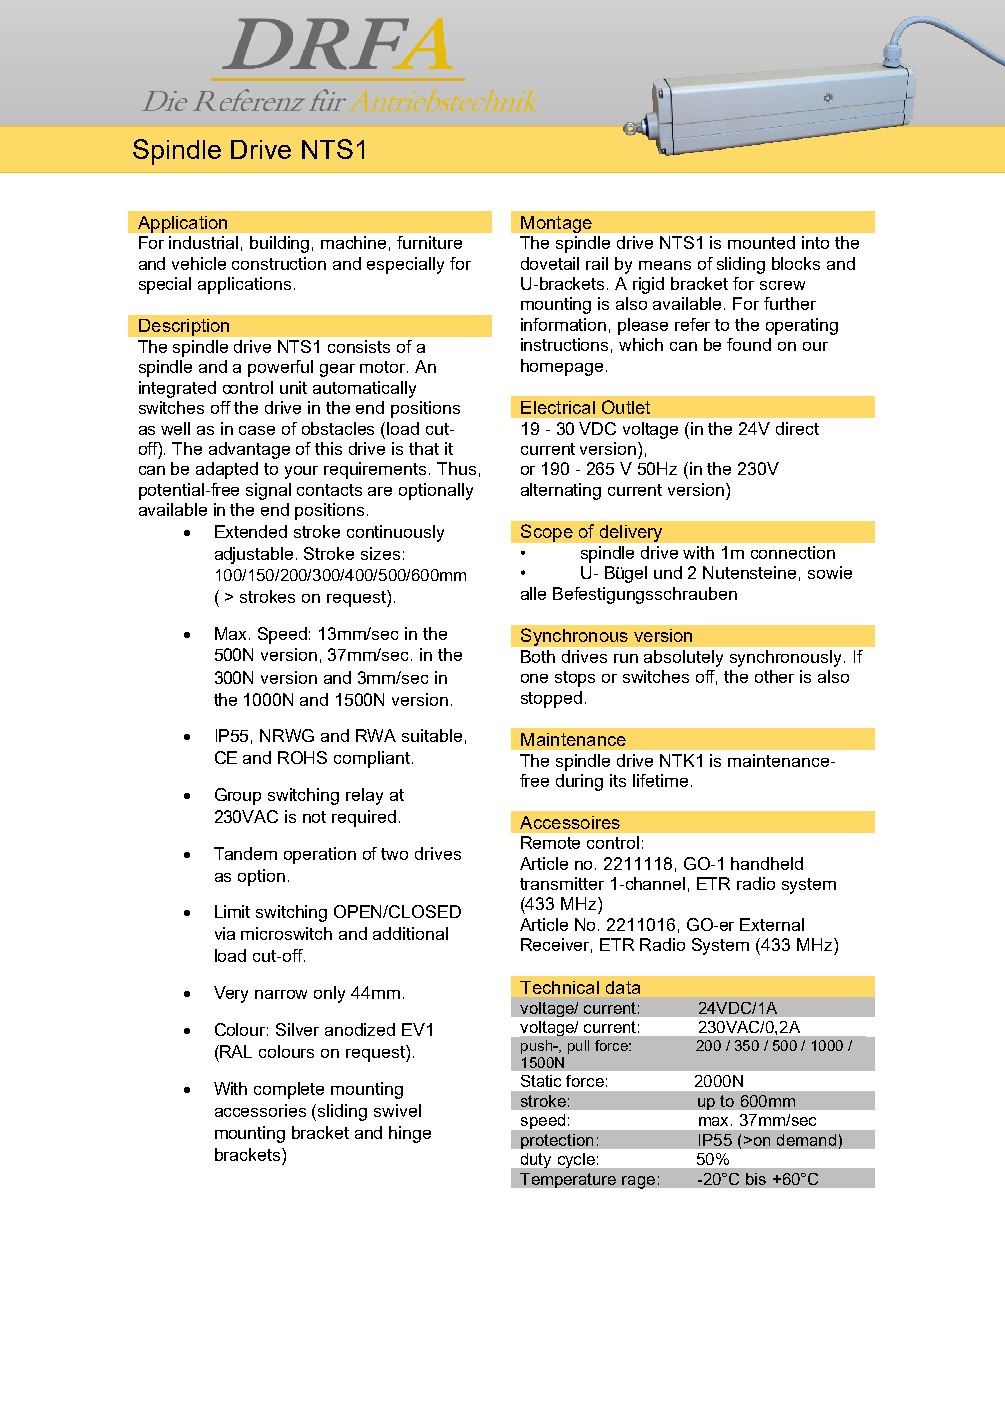  Describe the element at coordinates (551, 699) in the screenshot. I see `stopped` at that location.
